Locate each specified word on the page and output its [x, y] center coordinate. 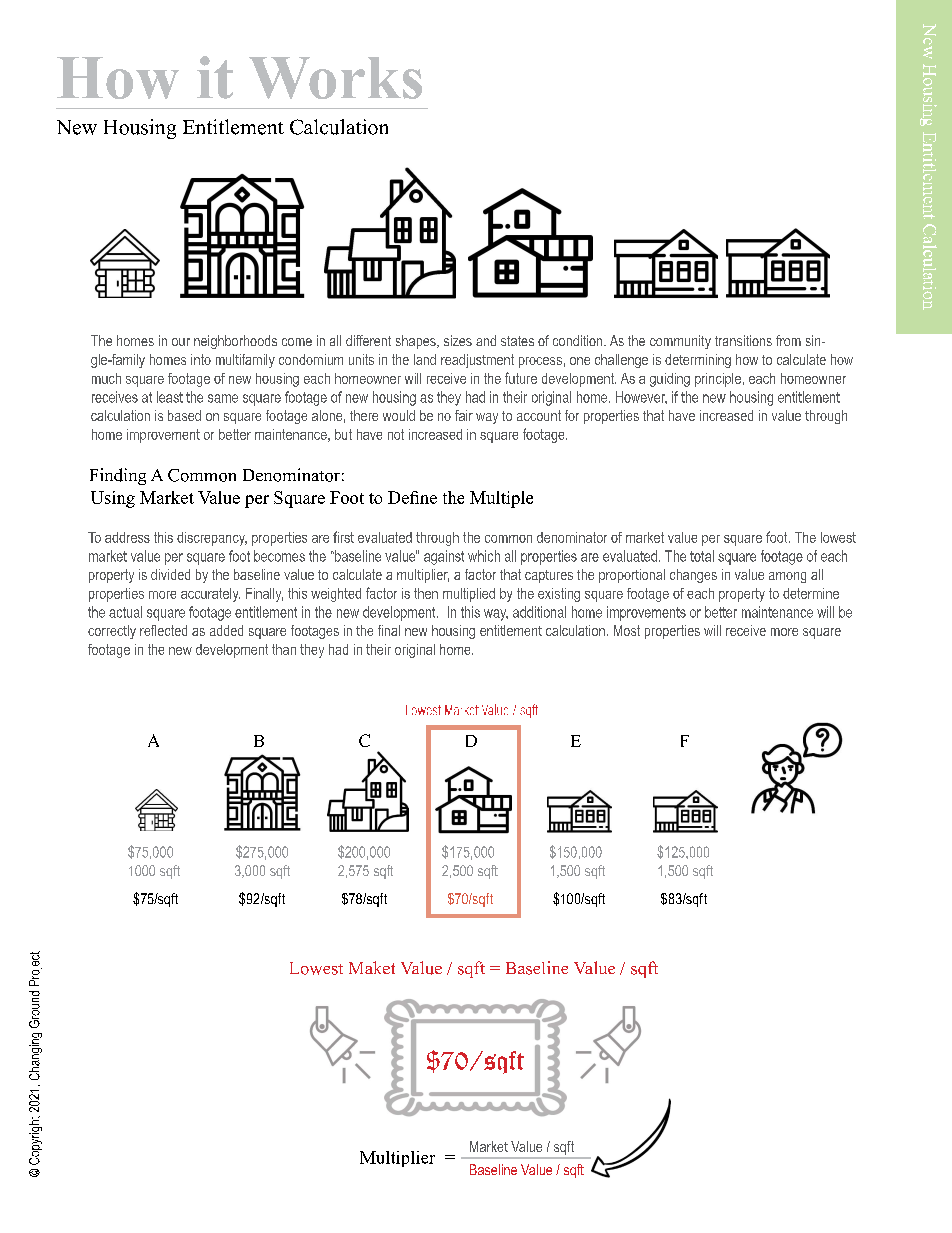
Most [627, 630]
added [226, 630]
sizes [458, 340]
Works [335, 78]
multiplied [469, 595]
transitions [743, 340]
